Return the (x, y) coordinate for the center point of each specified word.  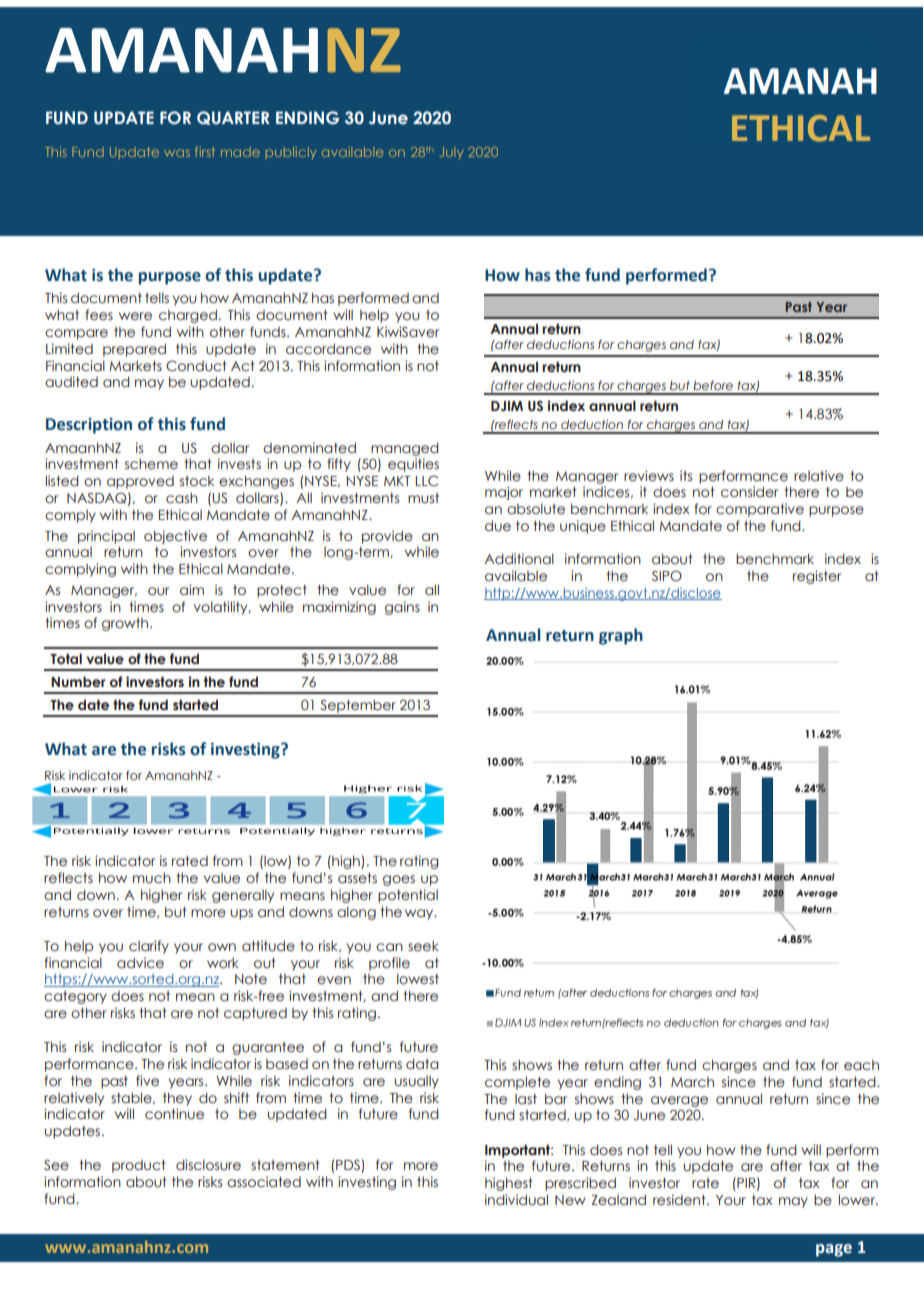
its (686, 475)
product (138, 1166)
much (152, 878)
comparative (760, 510)
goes (399, 880)
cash (182, 498)
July (452, 153)
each (861, 1065)
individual (516, 1200)
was (177, 153)
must (423, 498)
